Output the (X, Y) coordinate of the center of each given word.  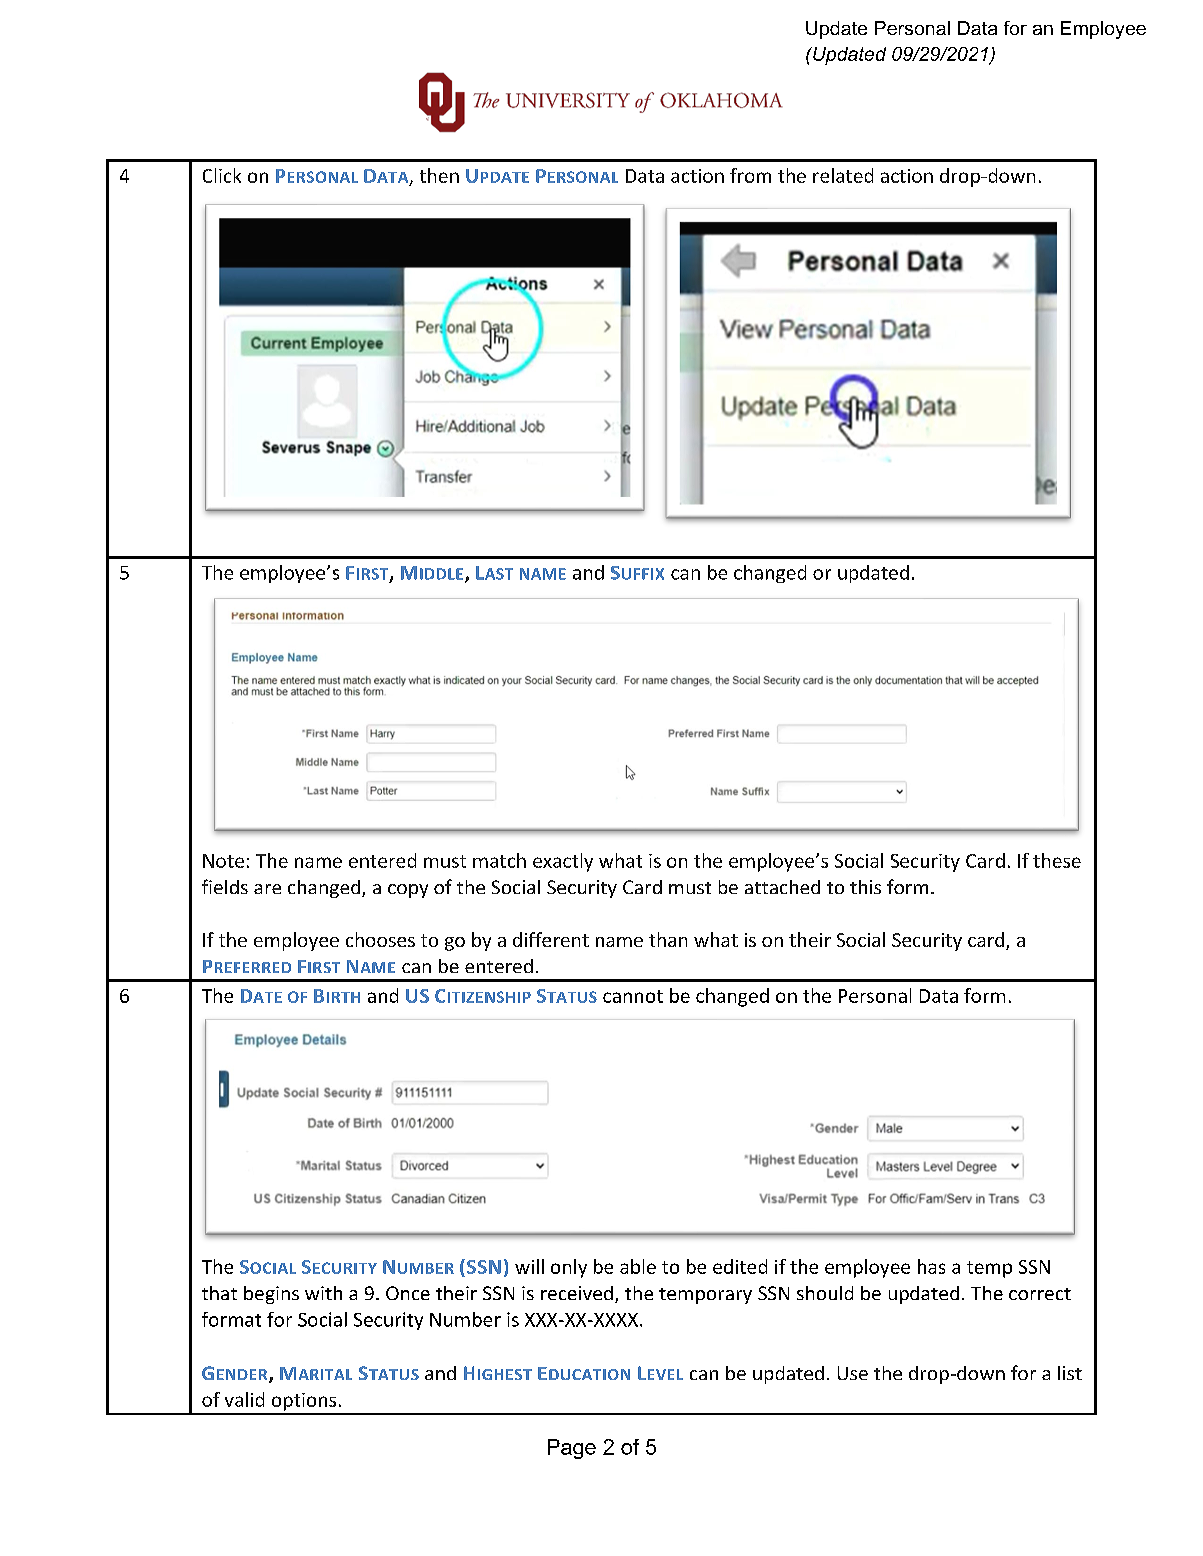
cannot (633, 996)
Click (222, 175)
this (865, 887)
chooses (380, 939)
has (931, 1266)
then (439, 175)
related (843, 175)
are (267, 889)
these (1057, 860)
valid (244, 1399)
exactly (563, 862)
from (750, 175)
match (499, 860)
